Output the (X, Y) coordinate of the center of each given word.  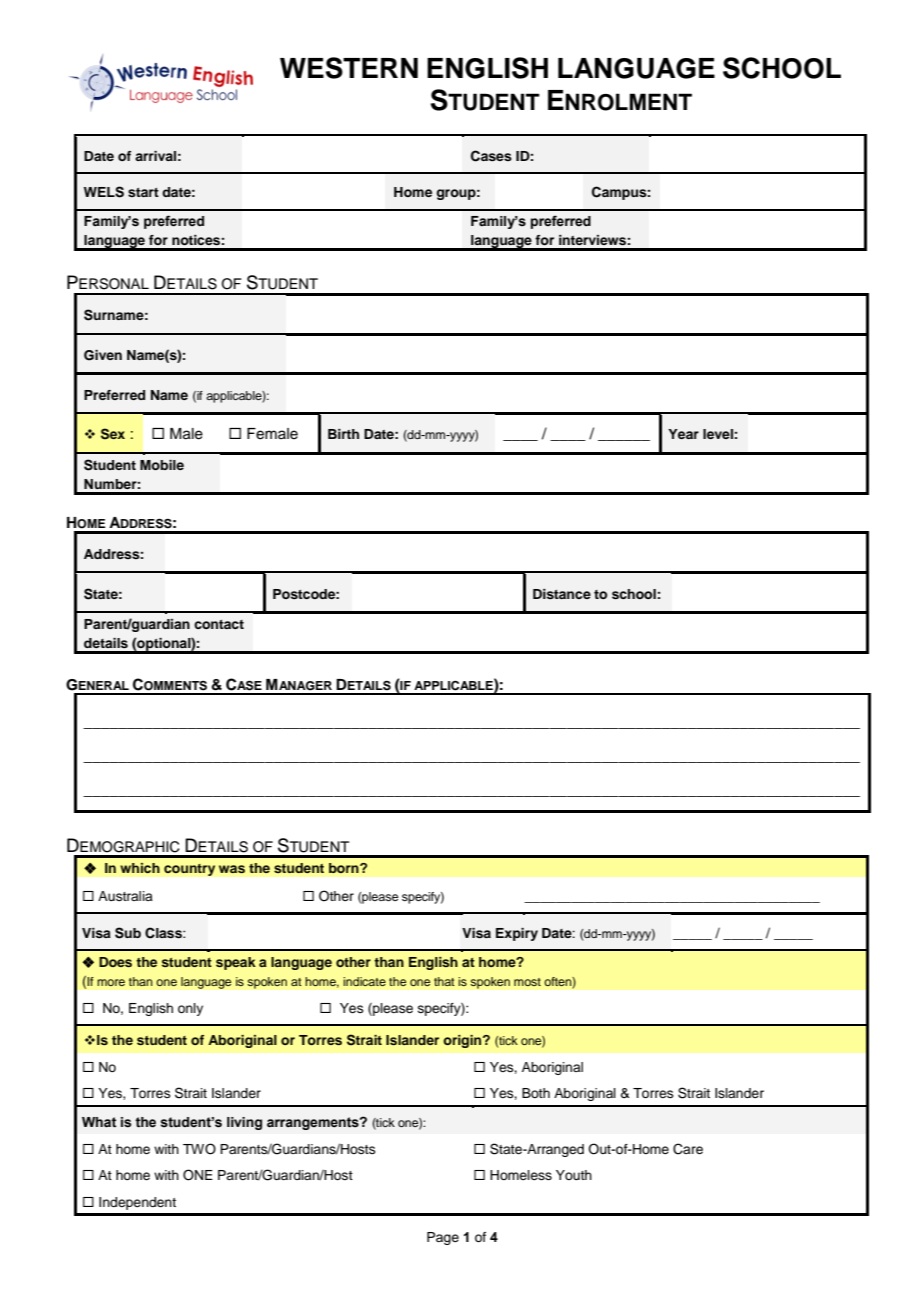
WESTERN (349, 68)
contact (219, 624)
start (143, 192)
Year (683, 434)
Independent (137, 1203)
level (718, 434)
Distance (562, 594)
